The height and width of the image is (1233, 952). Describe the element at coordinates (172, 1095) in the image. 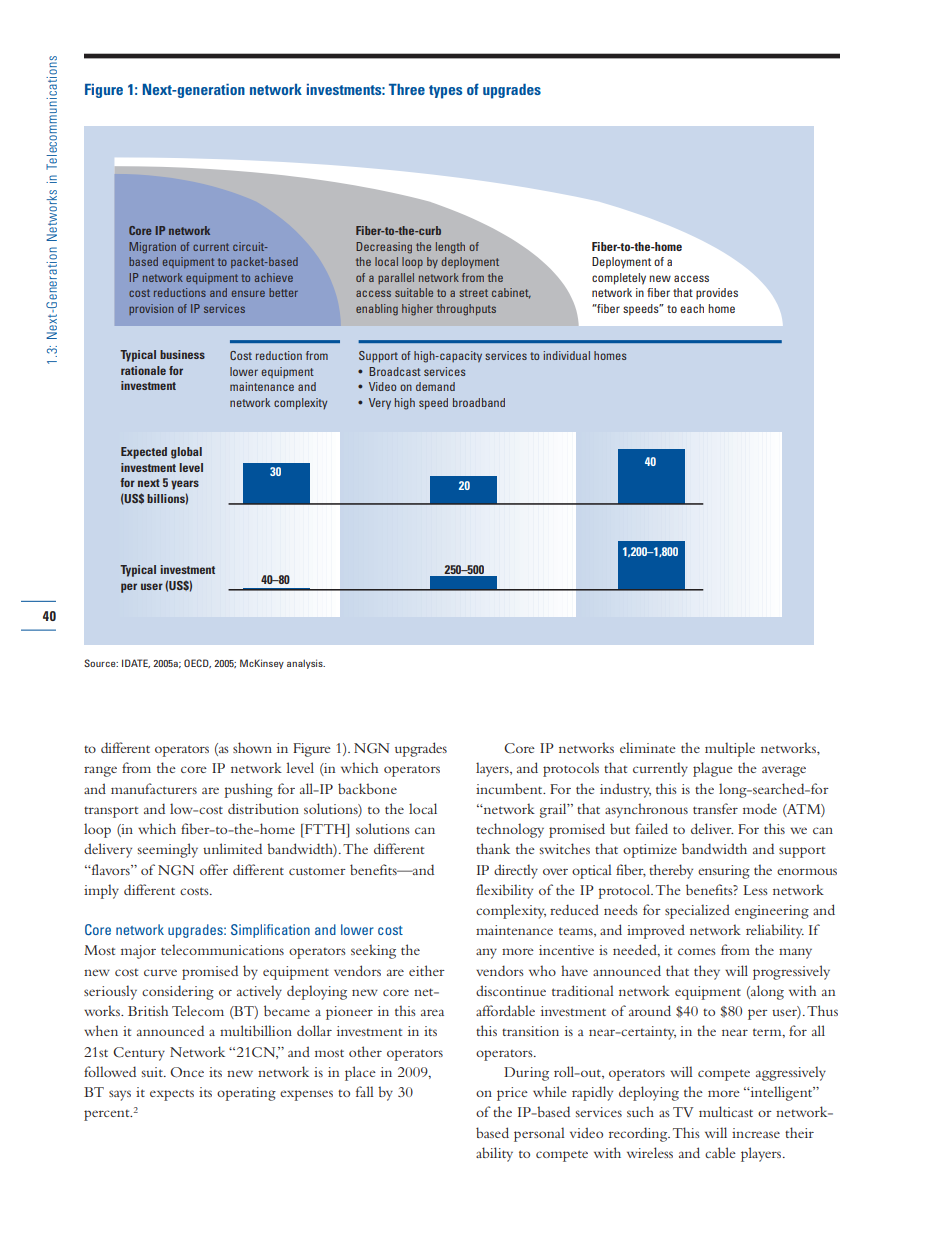

I see `expects` at that location.
